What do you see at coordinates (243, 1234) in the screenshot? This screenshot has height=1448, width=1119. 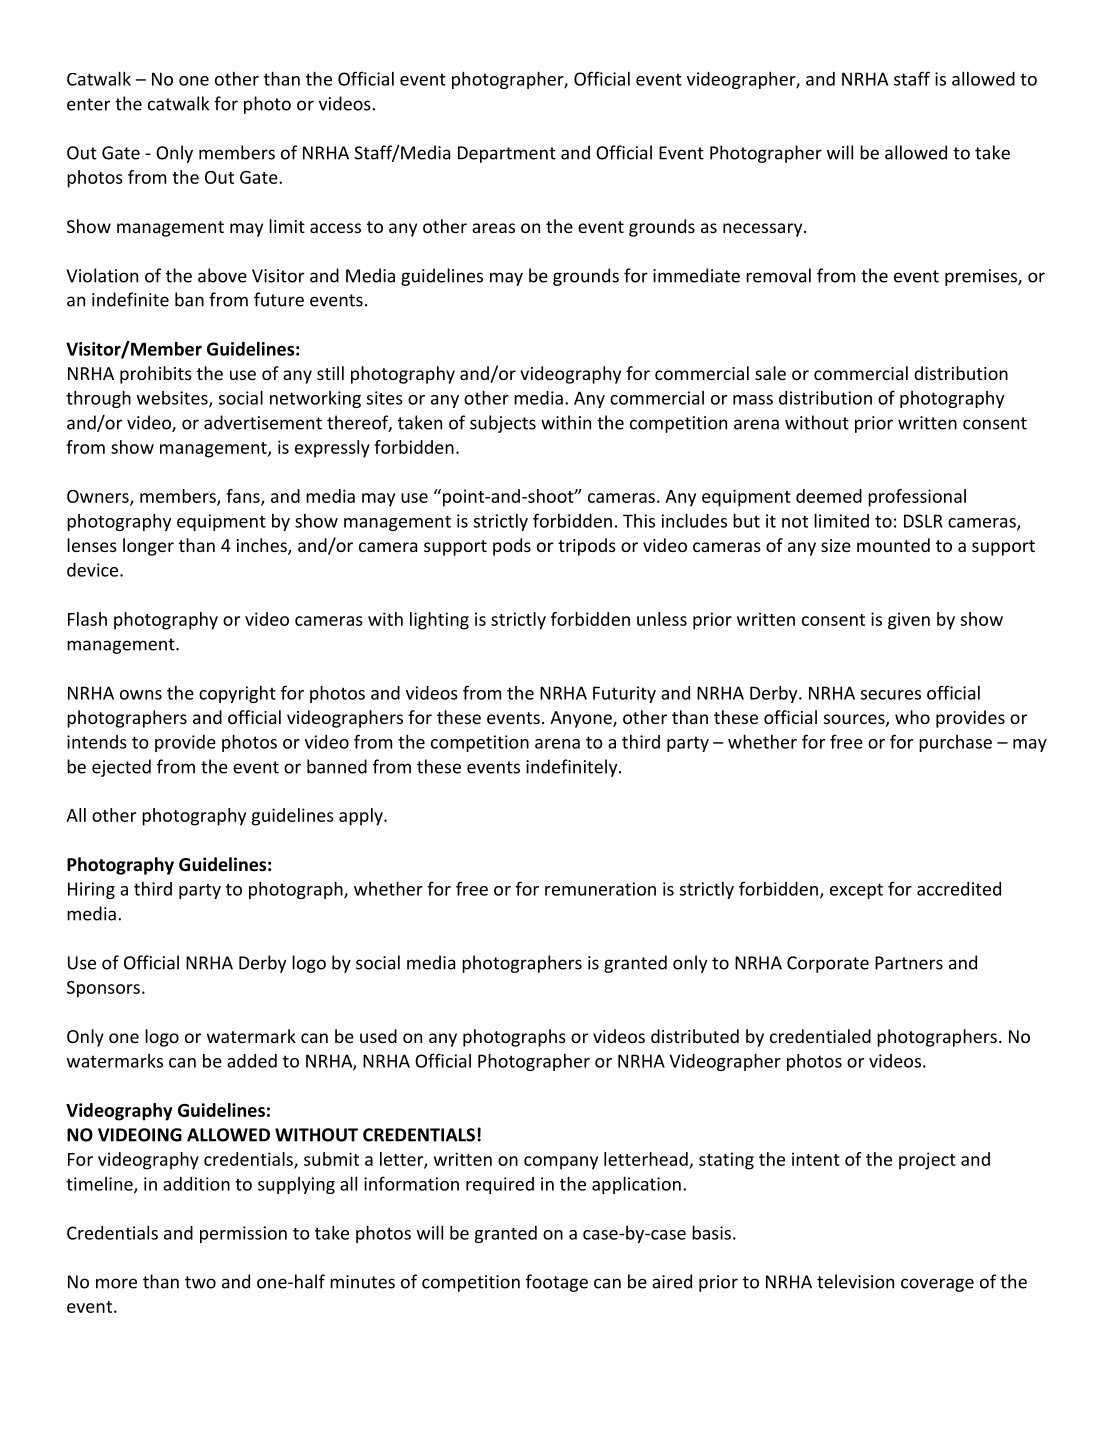 I see `permission` at bounding box center [243, 1234].
